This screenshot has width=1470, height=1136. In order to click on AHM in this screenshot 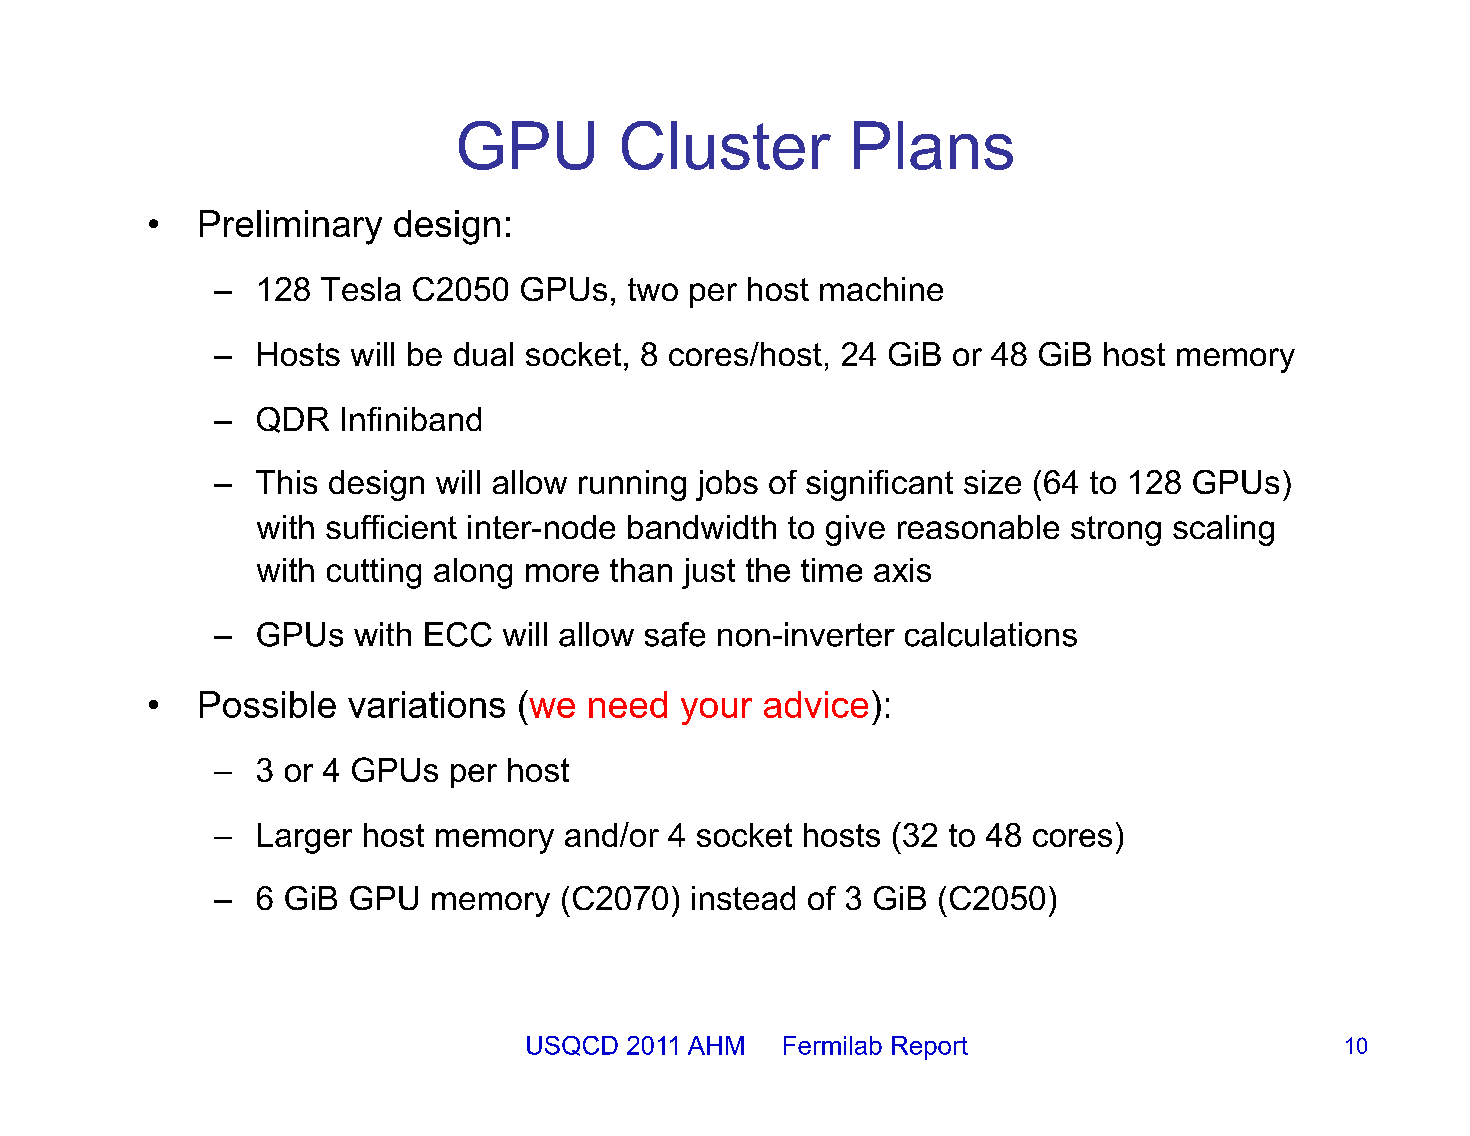, I will do `click(716, 1045)`.
